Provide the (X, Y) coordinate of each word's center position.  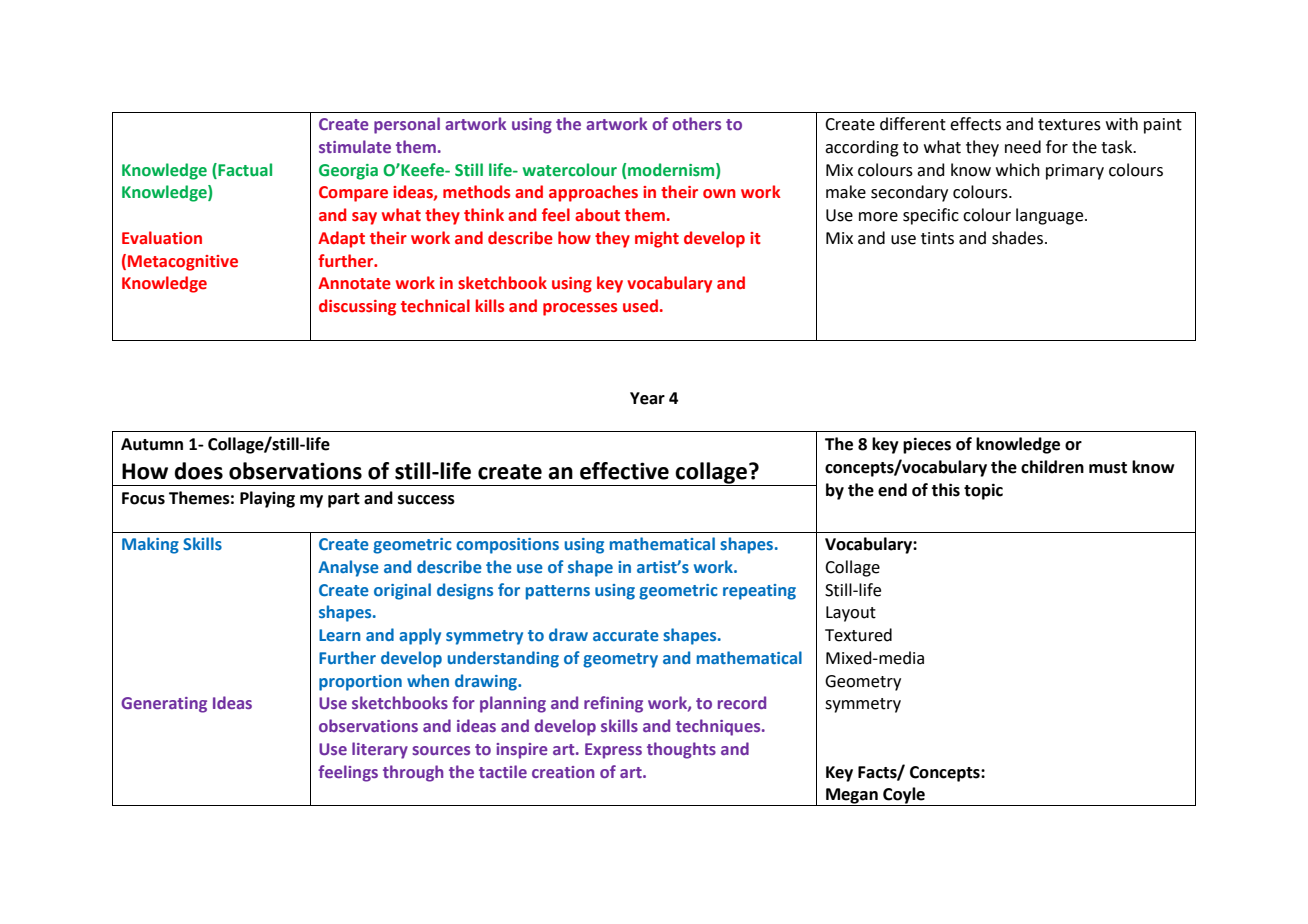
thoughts (681, 750)
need (1023, 147)
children (1052, 467)
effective (624, 471)
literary (380, 750)
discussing (357, 307)
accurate (626, 635)
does (198, 471)
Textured (858, 635)
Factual (244, 170)
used (640, 306)
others (696, 123)
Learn (340, 635)
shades (1019, 238)
